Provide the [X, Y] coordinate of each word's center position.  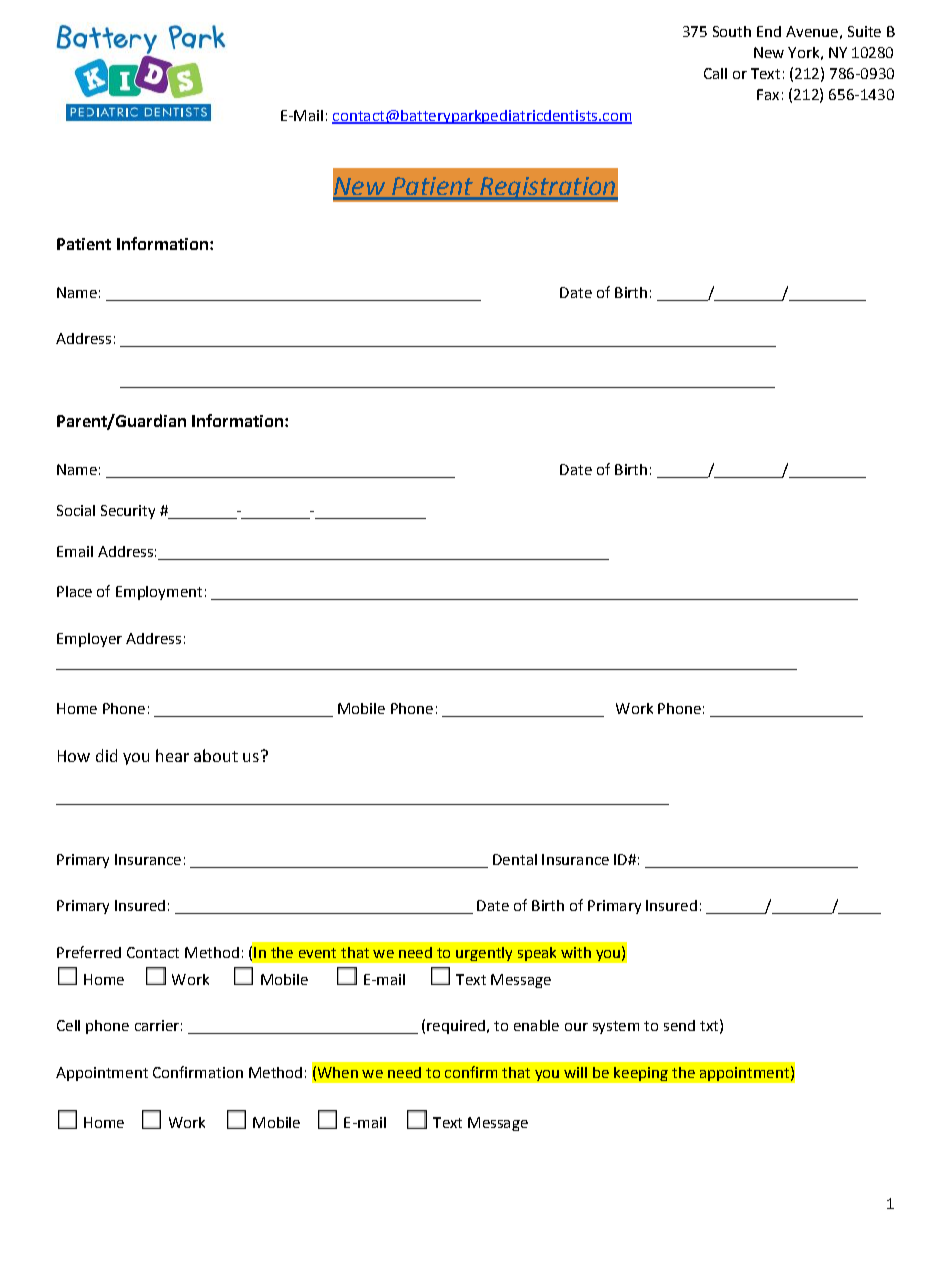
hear [172, 755]
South [732, 31]
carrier [157, 1025]
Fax [768, 94]
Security [128, 512]
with [576, 952]
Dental [515, 859]
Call [715, 73]
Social [76, 510]
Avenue [812, 31]
